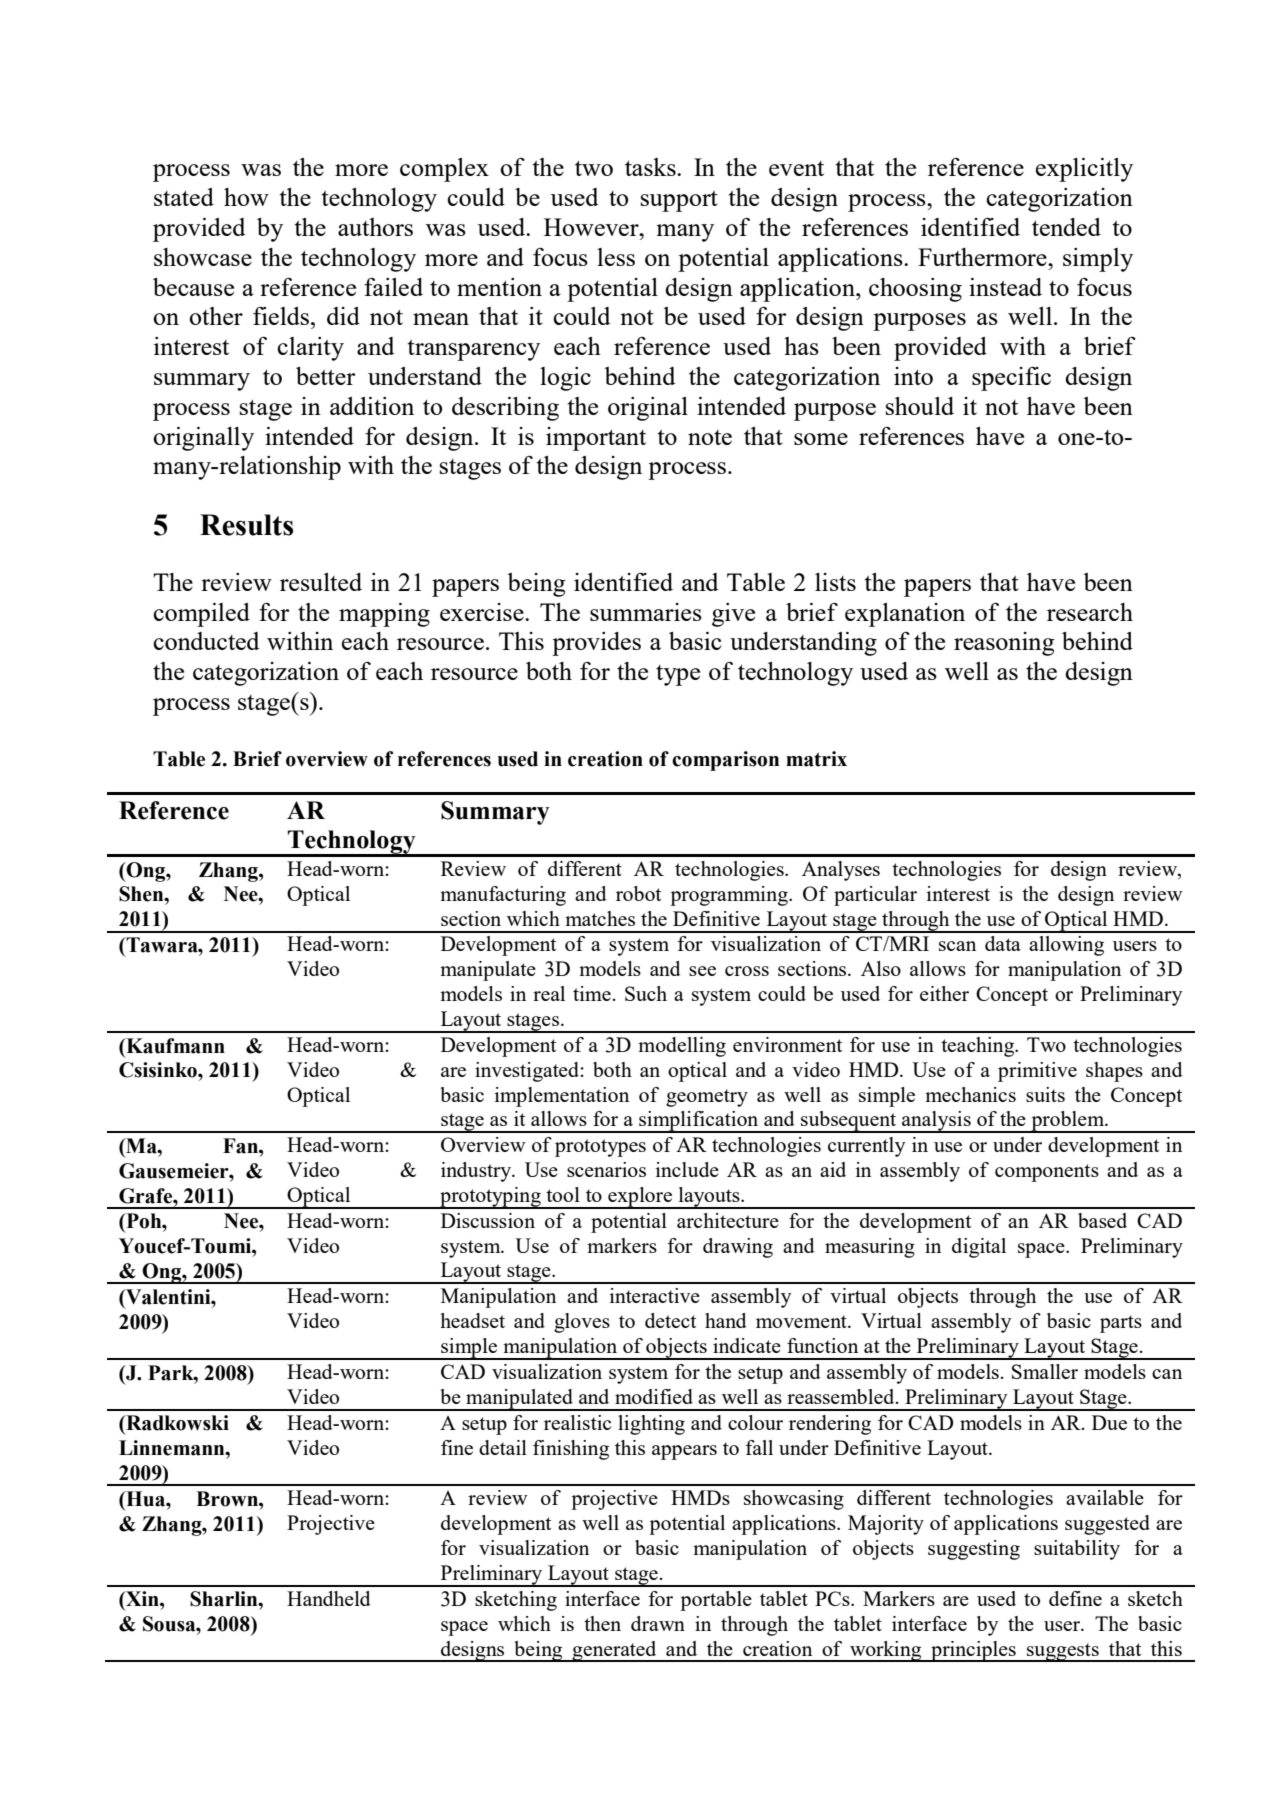 This screenshot has width=1286, height=1818. I want to click on explicitly, so click(1084, 170).
